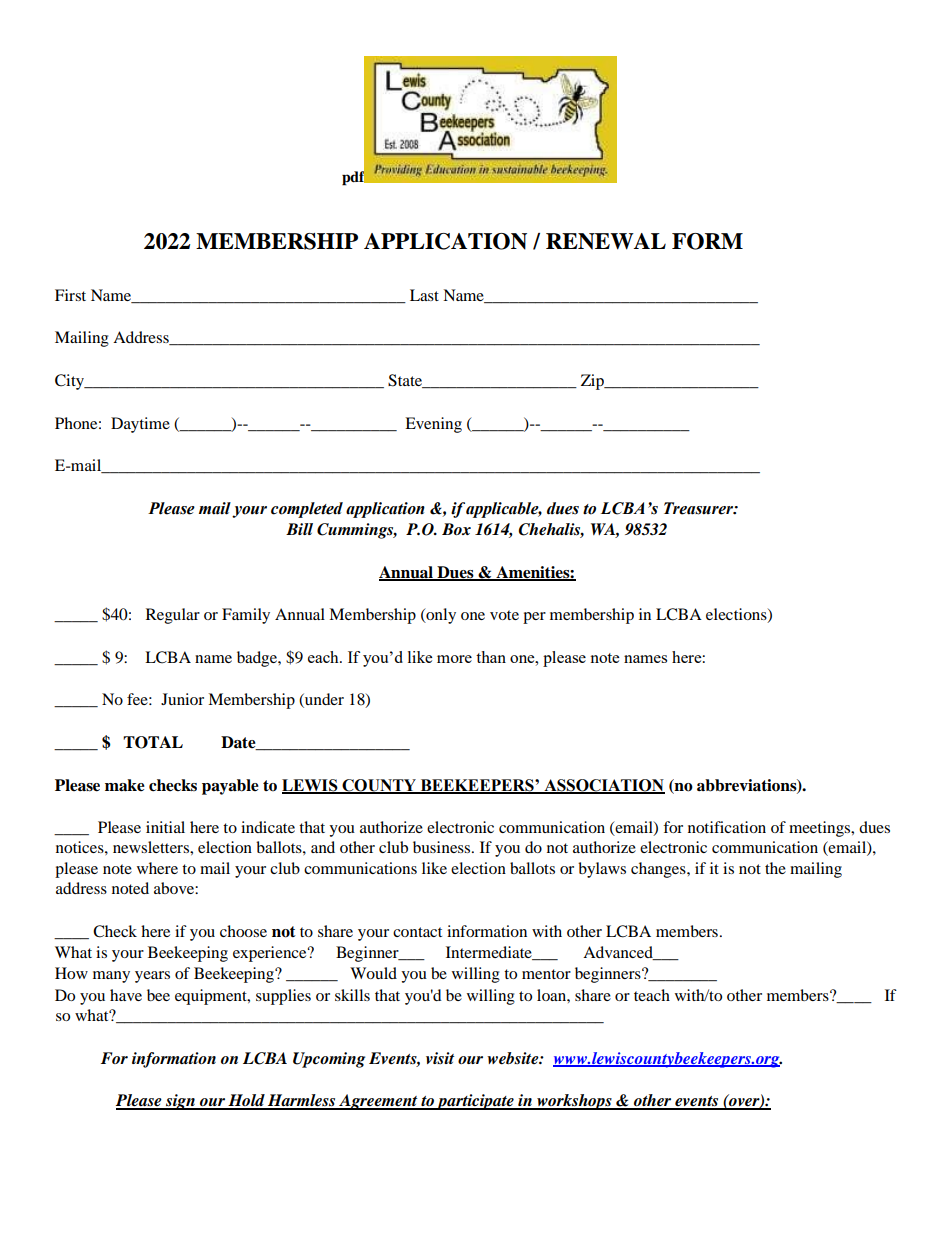 This page has width=952, height=1233. I want to click on RENEWAL, so click(606, 241).
